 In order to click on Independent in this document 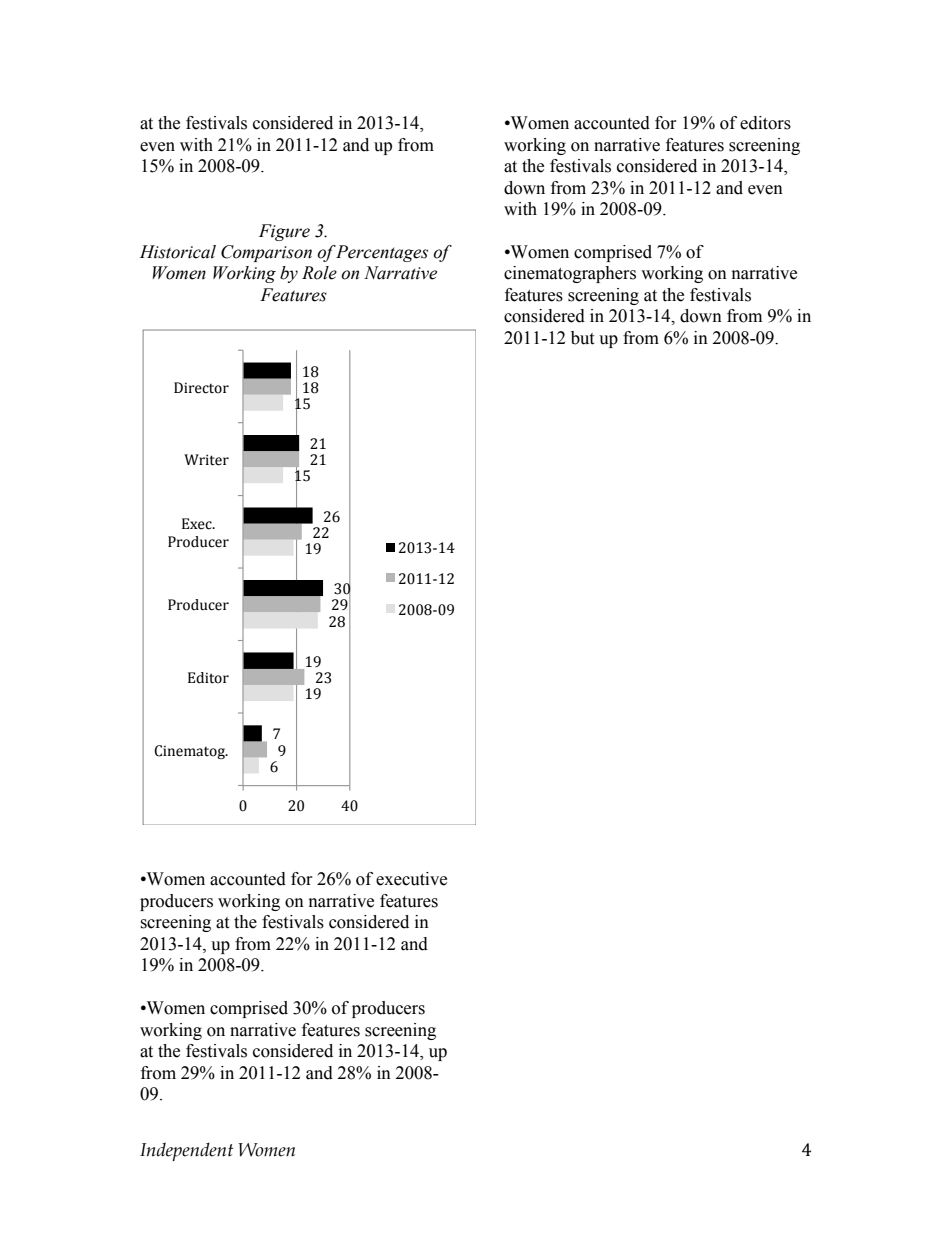, I will do `click(186, 1151)`.
